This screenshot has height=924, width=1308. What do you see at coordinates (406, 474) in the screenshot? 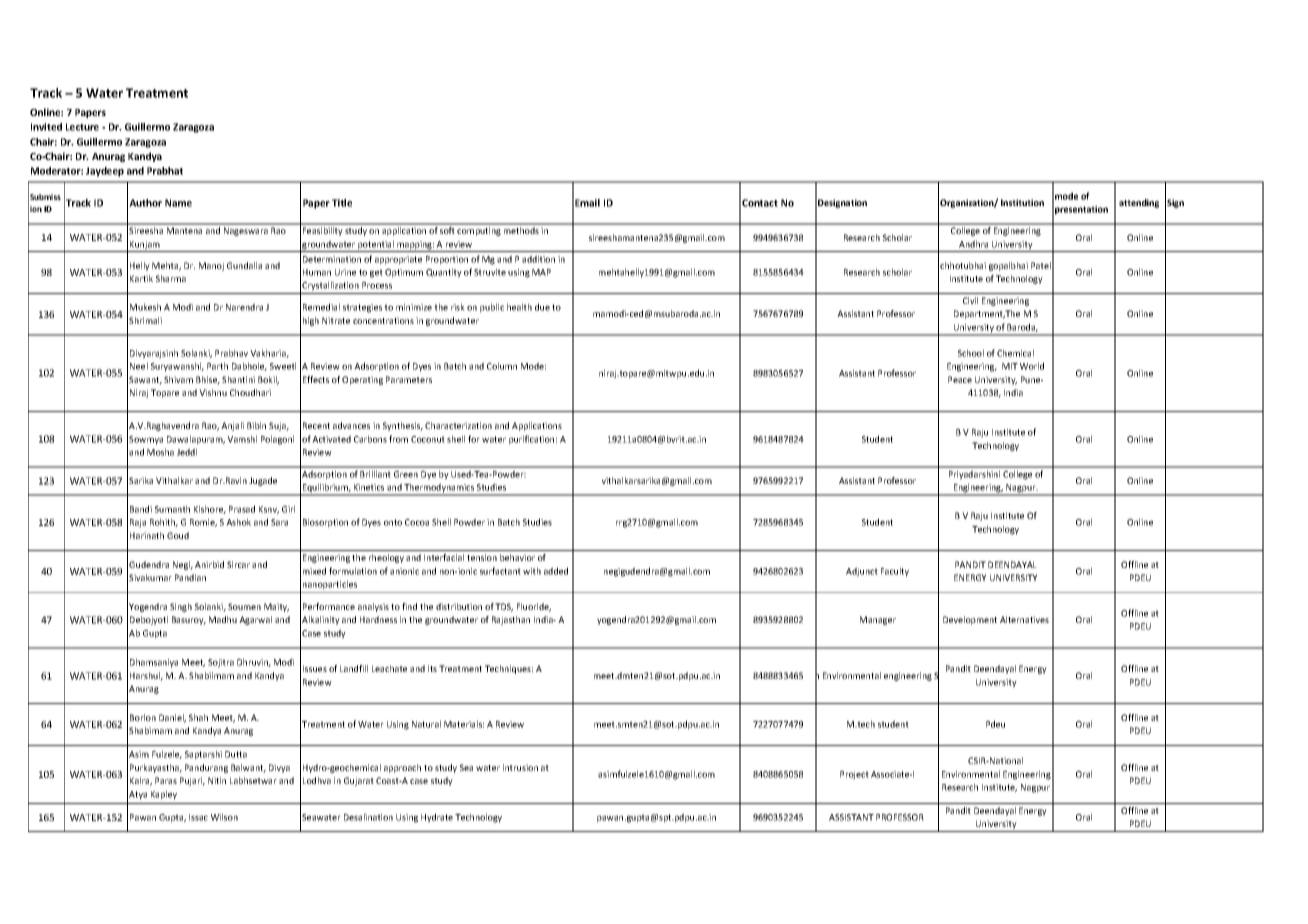
I see `Green` at bounding box center [406, 474].
